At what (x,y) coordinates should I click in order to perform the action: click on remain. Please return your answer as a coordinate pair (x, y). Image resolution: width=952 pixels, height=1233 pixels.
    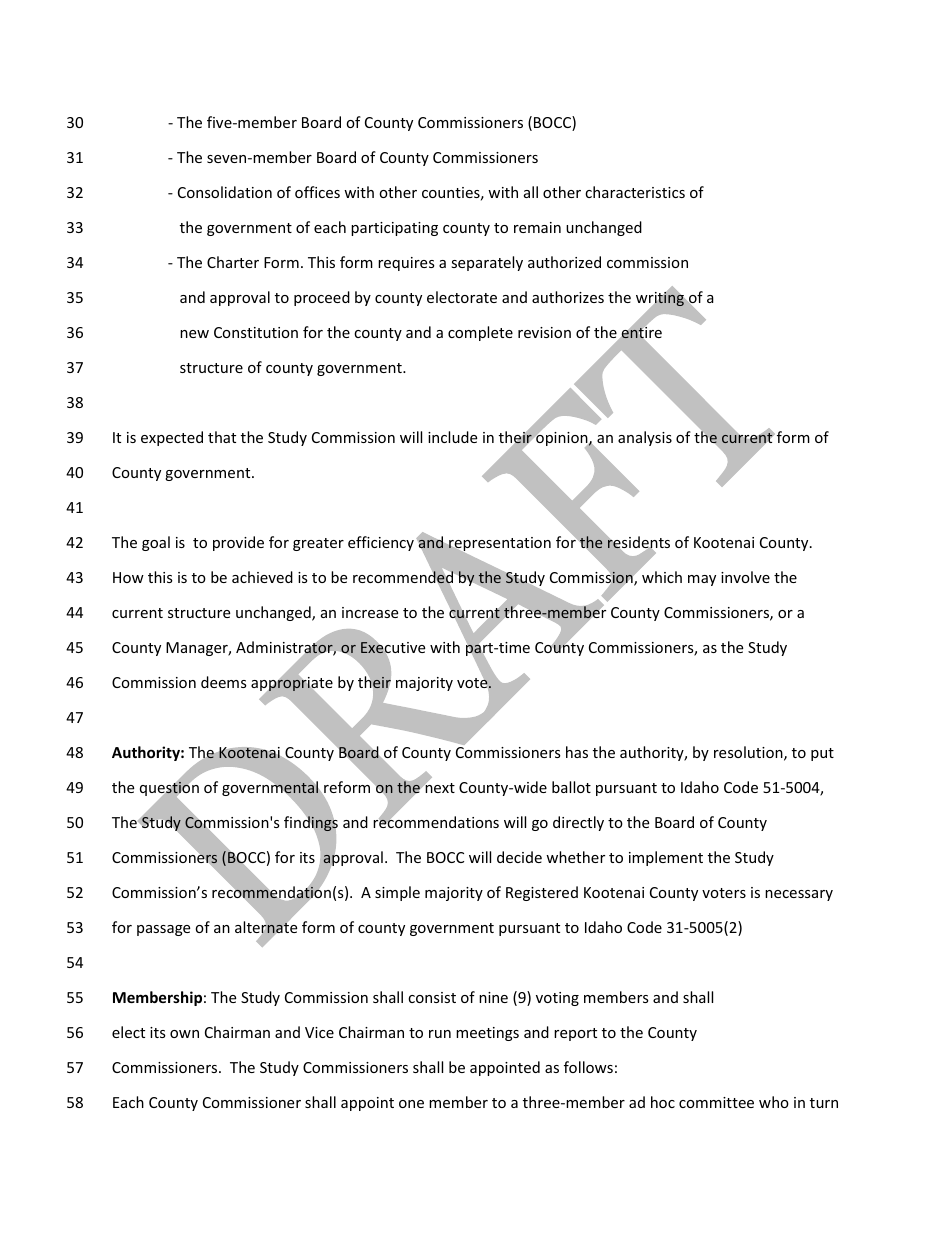
    Looking at the image, I should click on (537, 227).
